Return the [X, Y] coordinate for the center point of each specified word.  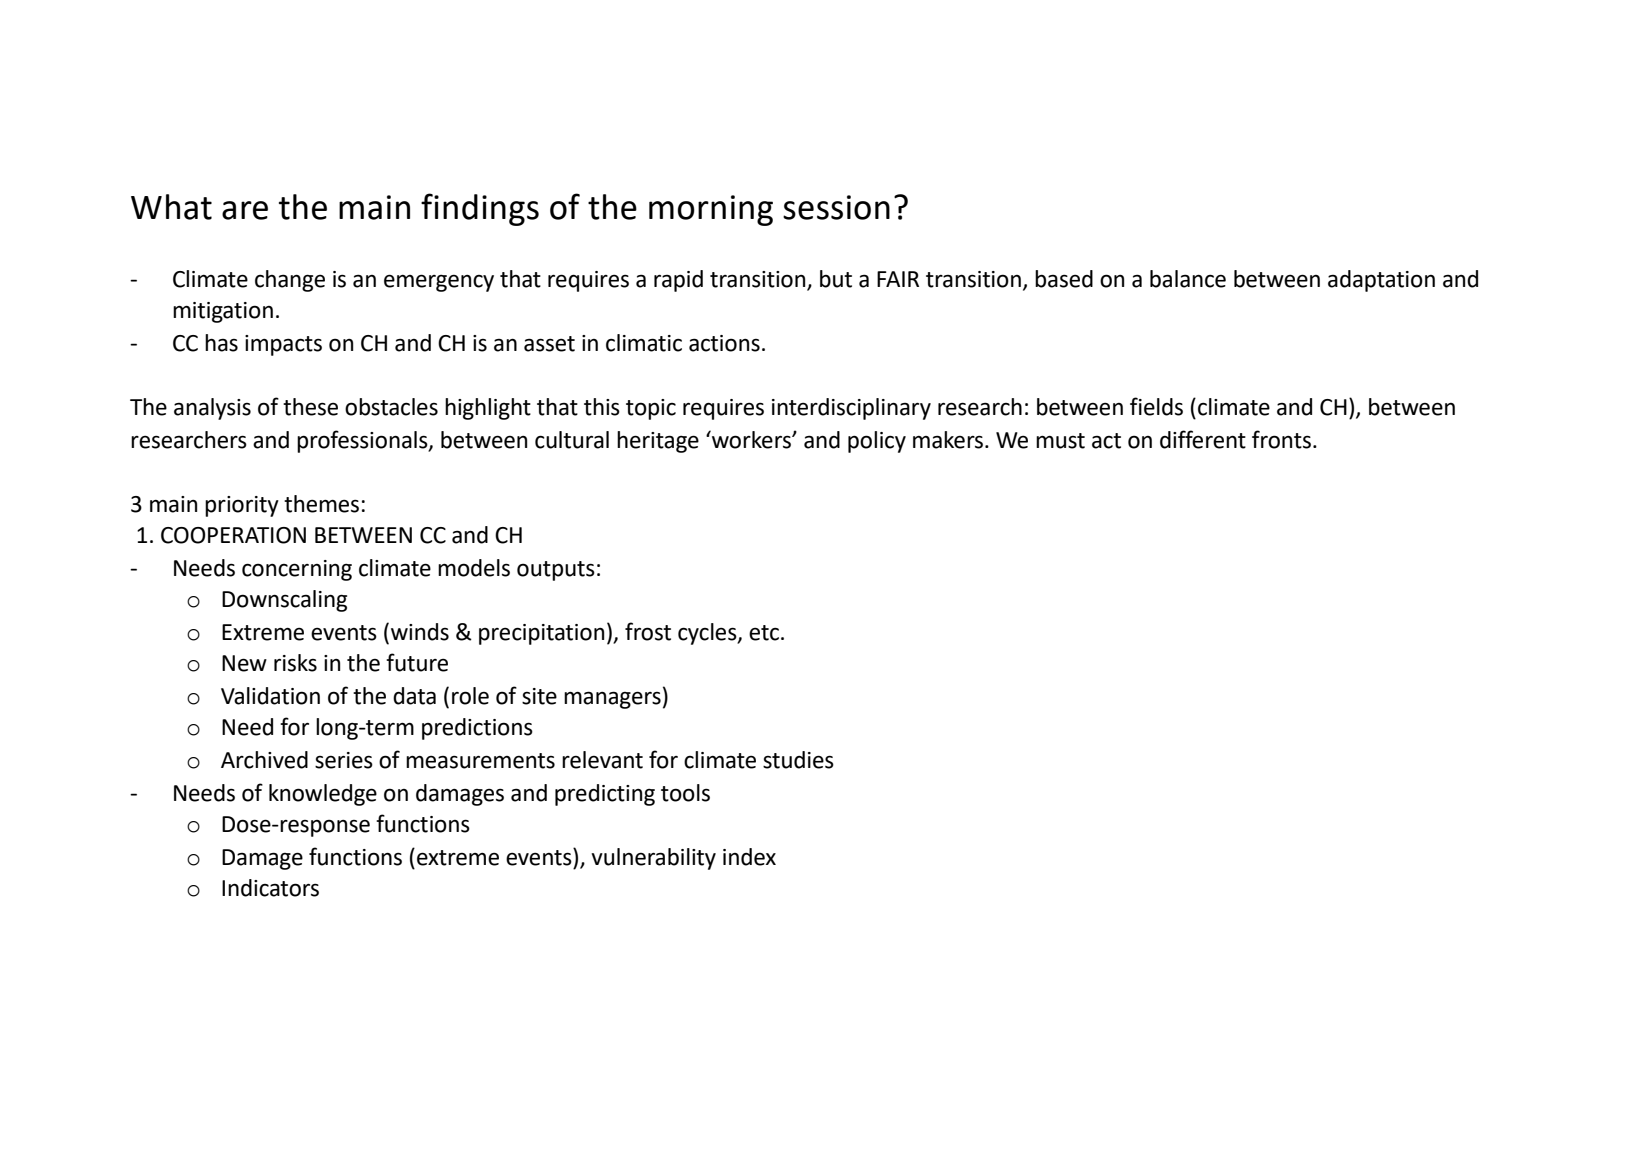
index [749, 857]
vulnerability [653, 859]
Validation [270, 696]
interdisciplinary [851, 409]
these [310, 407]
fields [1156, 406]
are [245, 210]
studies [798, 760]
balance [1188, 279]
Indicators [270, 888]
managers [612, 700]
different [1203, 439]
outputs [556, 571]
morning [711, 210]
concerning [297, 570]
